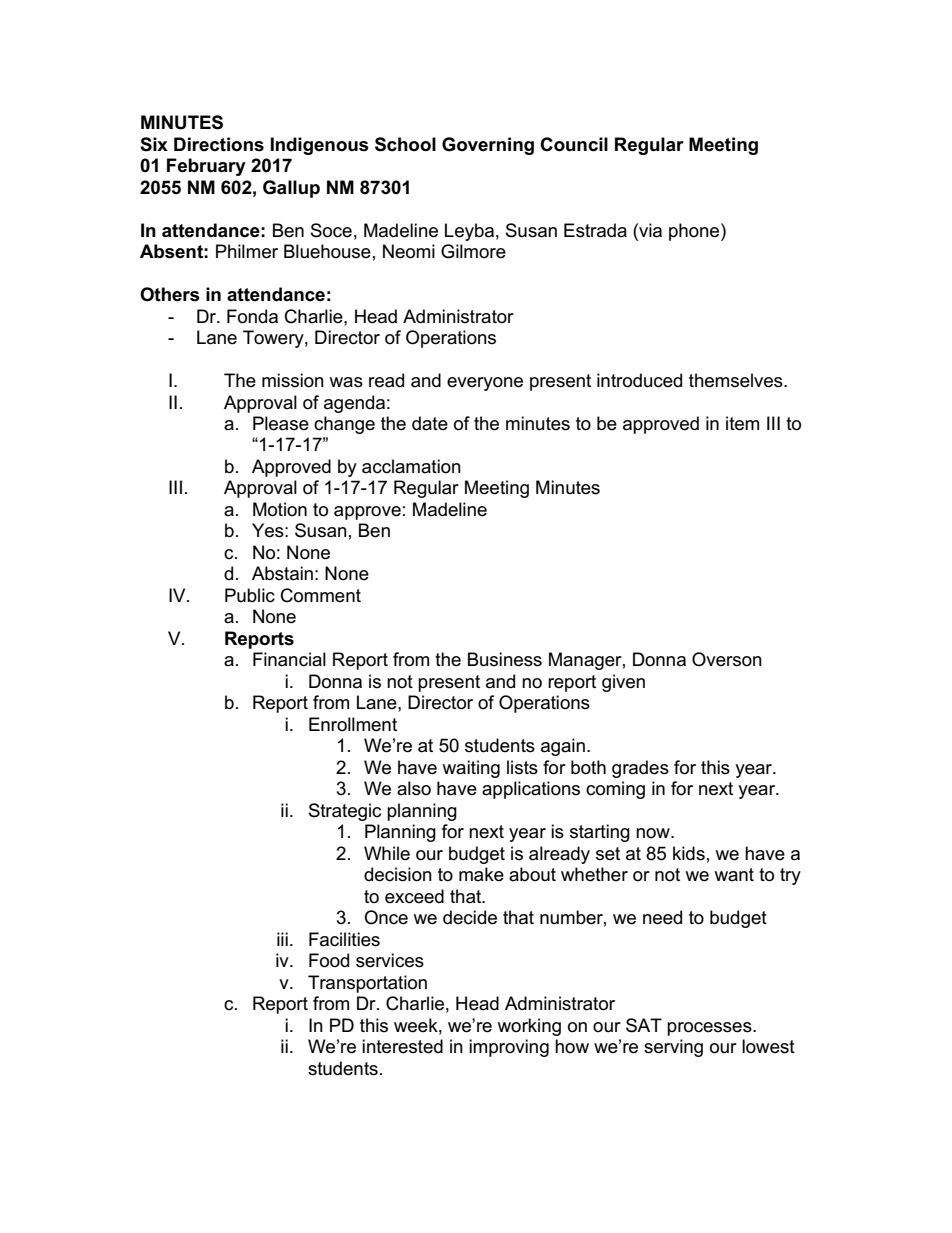 This screenshot has height=1233, width=952. What do you see at coordinates (206, 167) in the screenshot?
I see `February` at bounding box center [206, 167].
